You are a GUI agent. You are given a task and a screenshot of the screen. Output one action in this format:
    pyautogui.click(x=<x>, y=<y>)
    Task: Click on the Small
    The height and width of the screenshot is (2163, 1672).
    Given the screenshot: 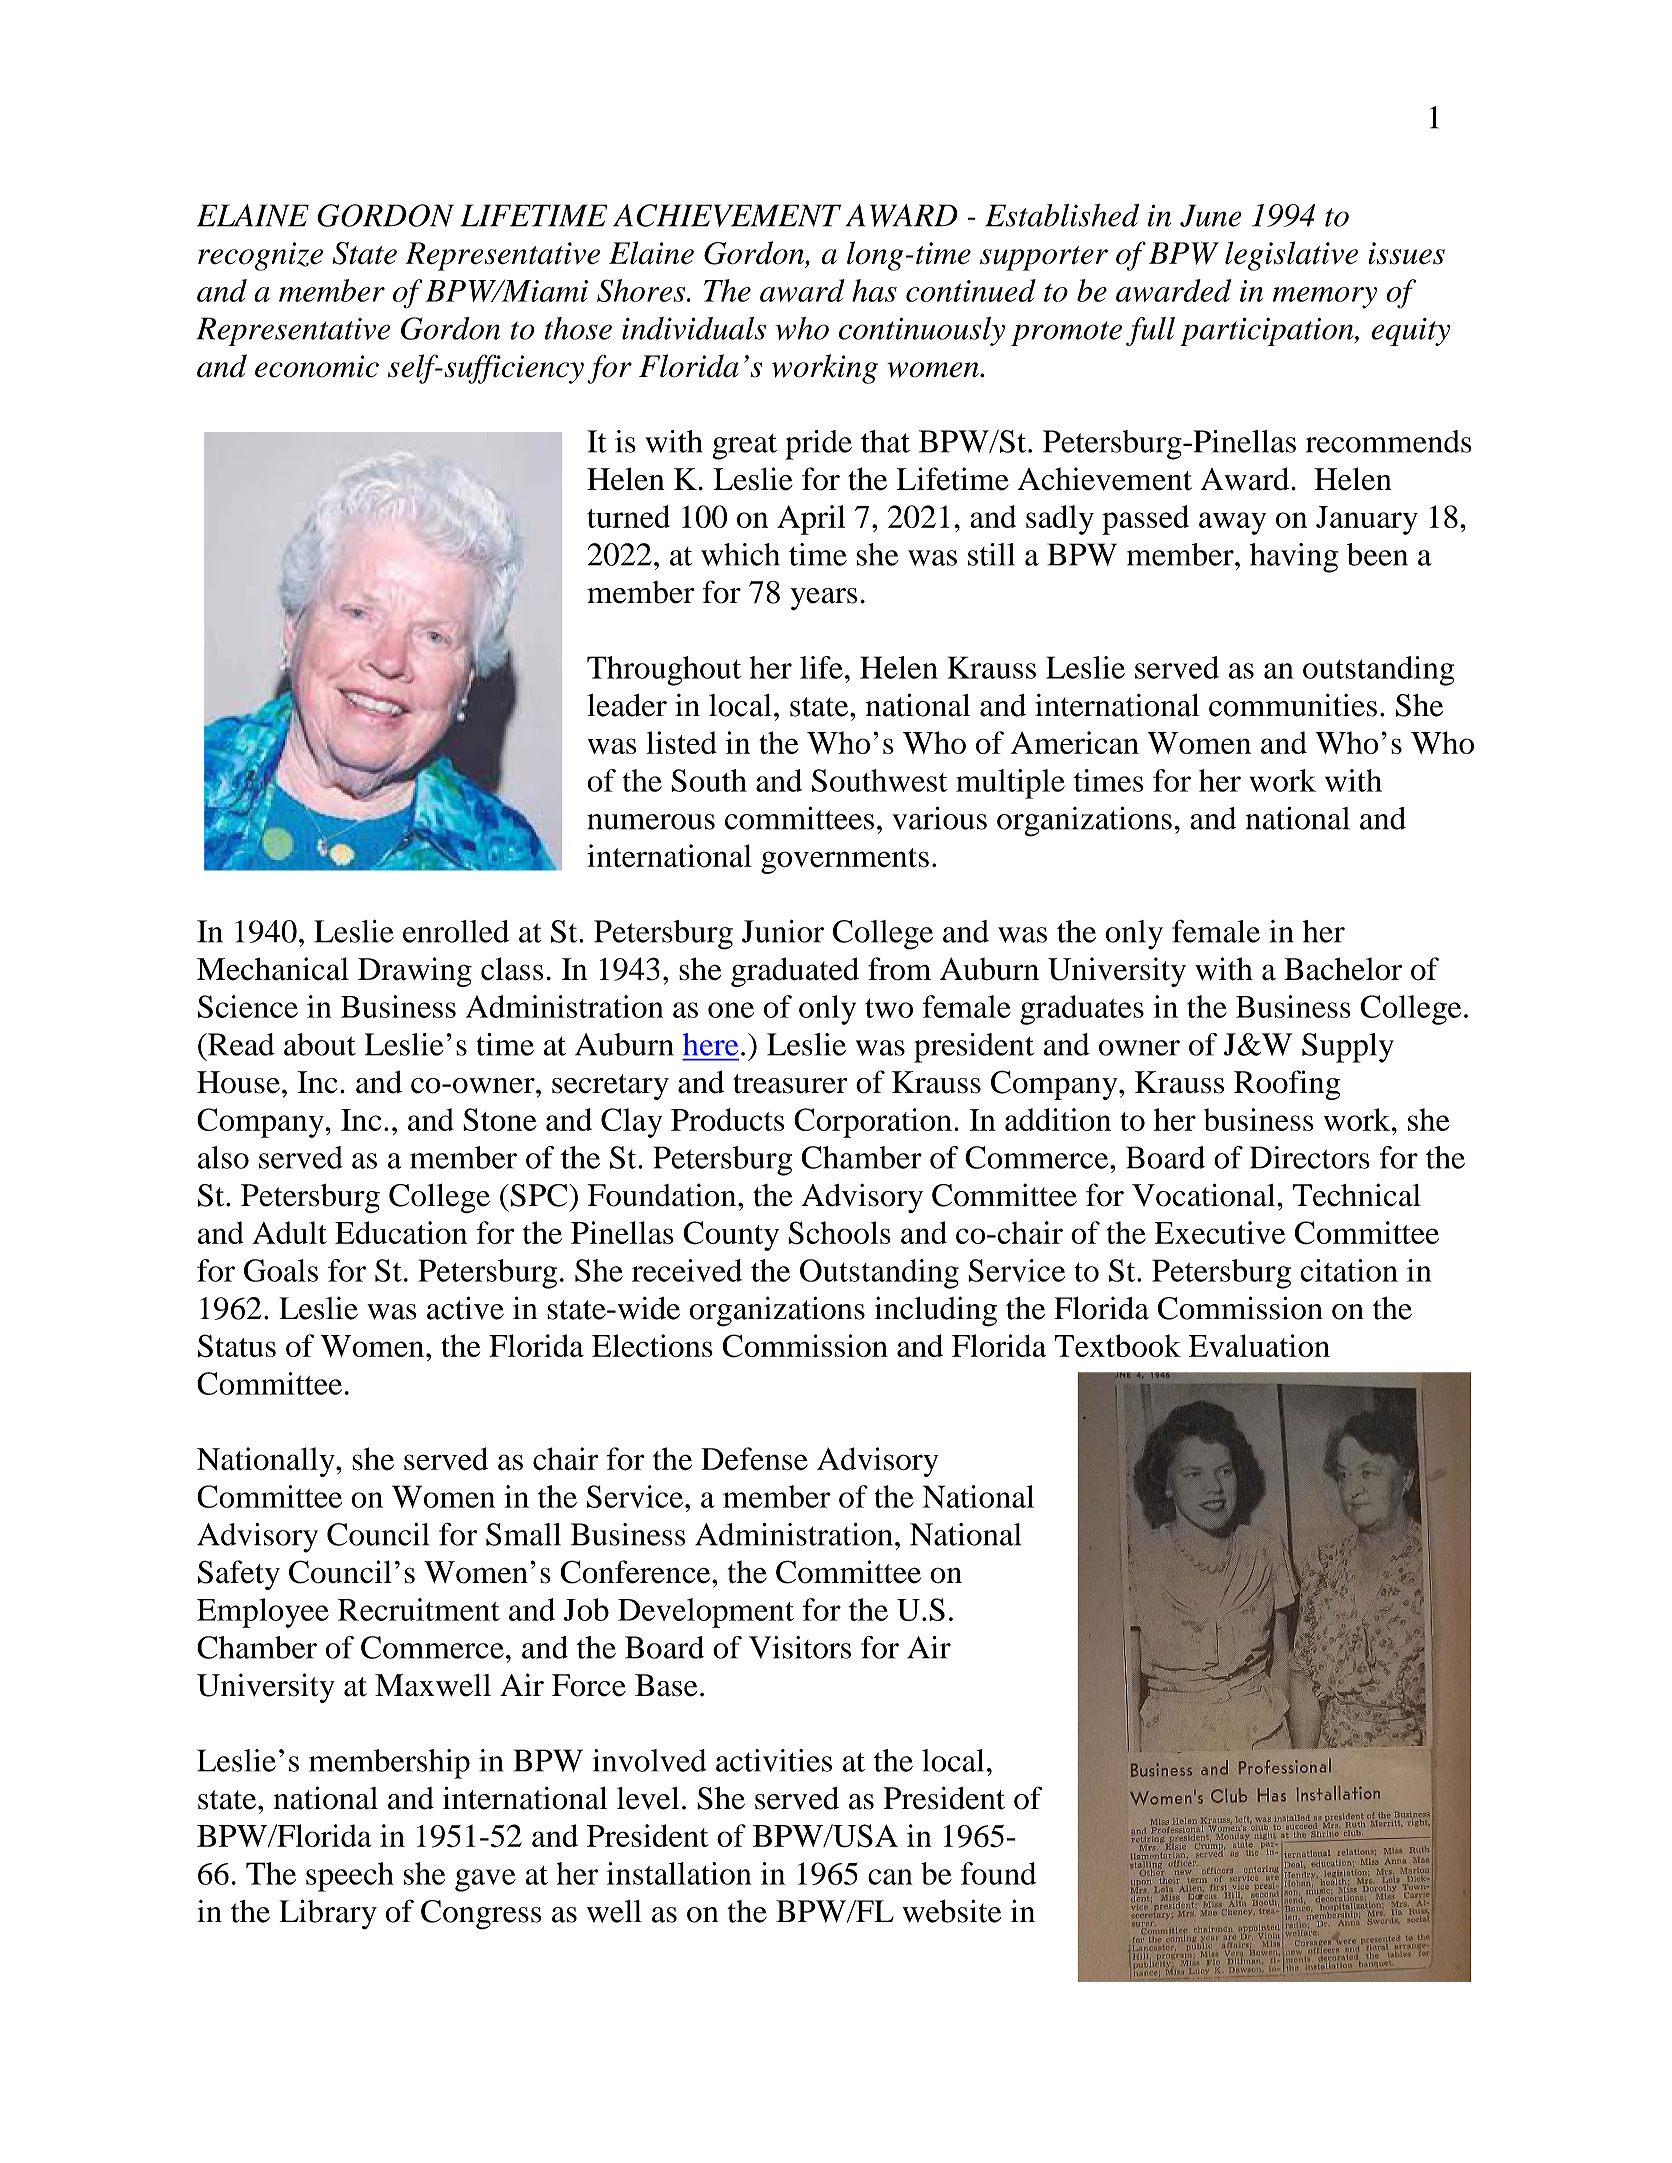 What is the action you would take?
    pyautogui.click(x=523, y=1534)
